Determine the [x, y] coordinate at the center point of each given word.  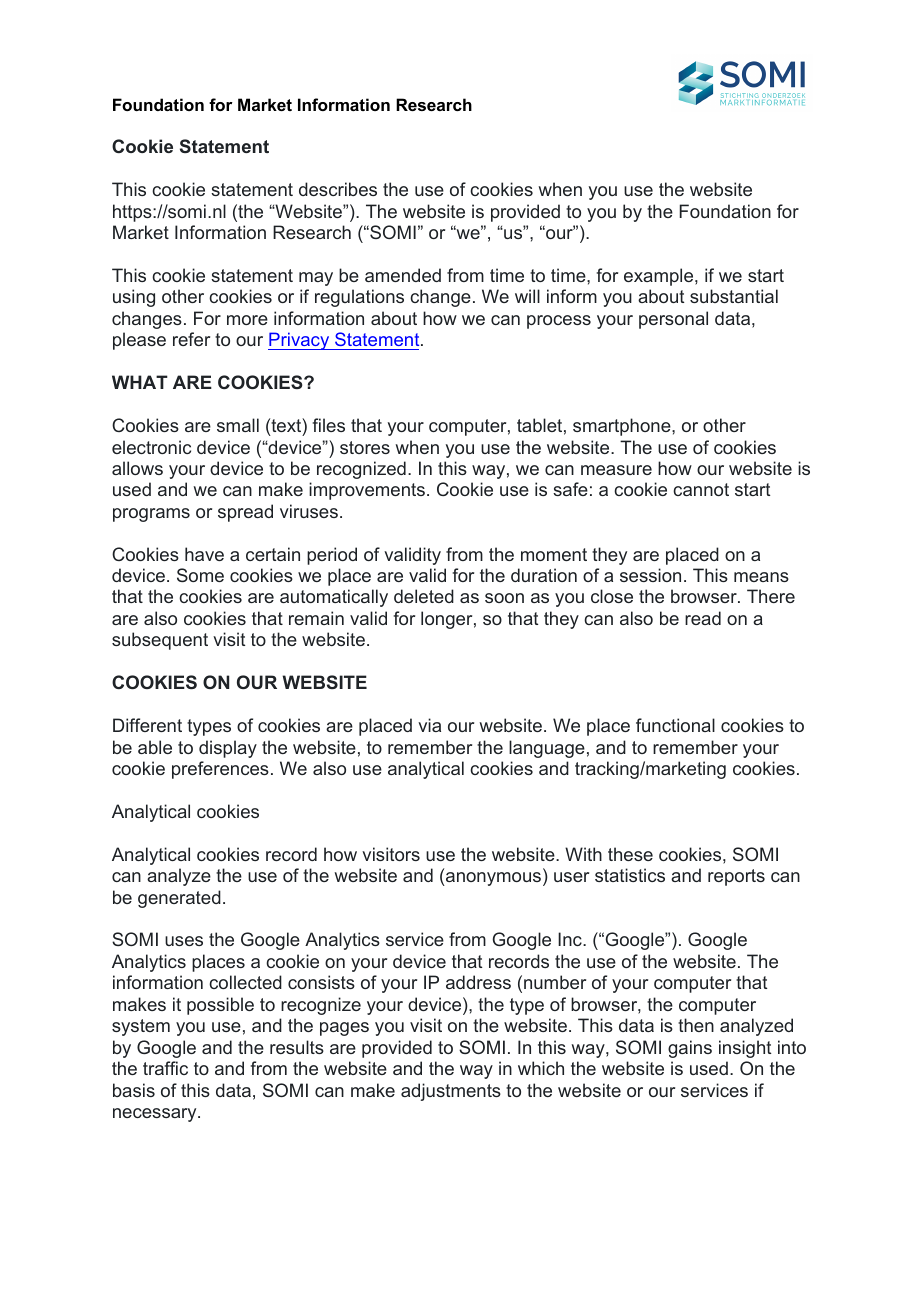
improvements [367, 491]
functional [675, 725]
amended [403, 275]
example [660, 277]
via [429, 725]
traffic [165, 1068]
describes [338, 189]
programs [151, 515]
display [228, 749]
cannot [701, 489]
